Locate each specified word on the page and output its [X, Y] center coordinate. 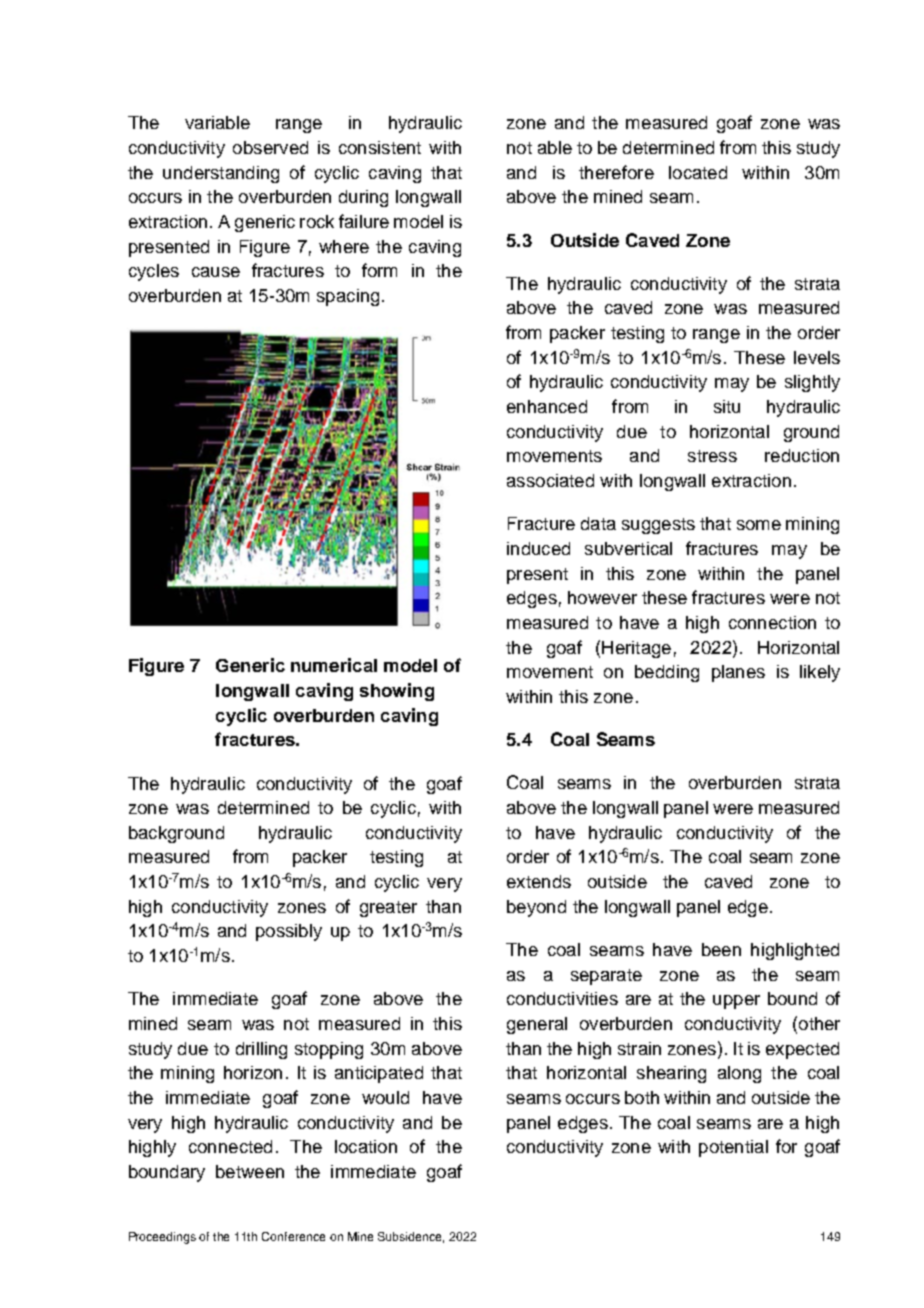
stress [712, 456]
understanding [221, 174]
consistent [380, 147]
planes [738, 673]
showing [397, 692]
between [250, 1171]
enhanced [547, 406]
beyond [536, 908]
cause [216, 272]
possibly [289, 932]
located [698, 172]
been [721, 949]
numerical [334, 665]
